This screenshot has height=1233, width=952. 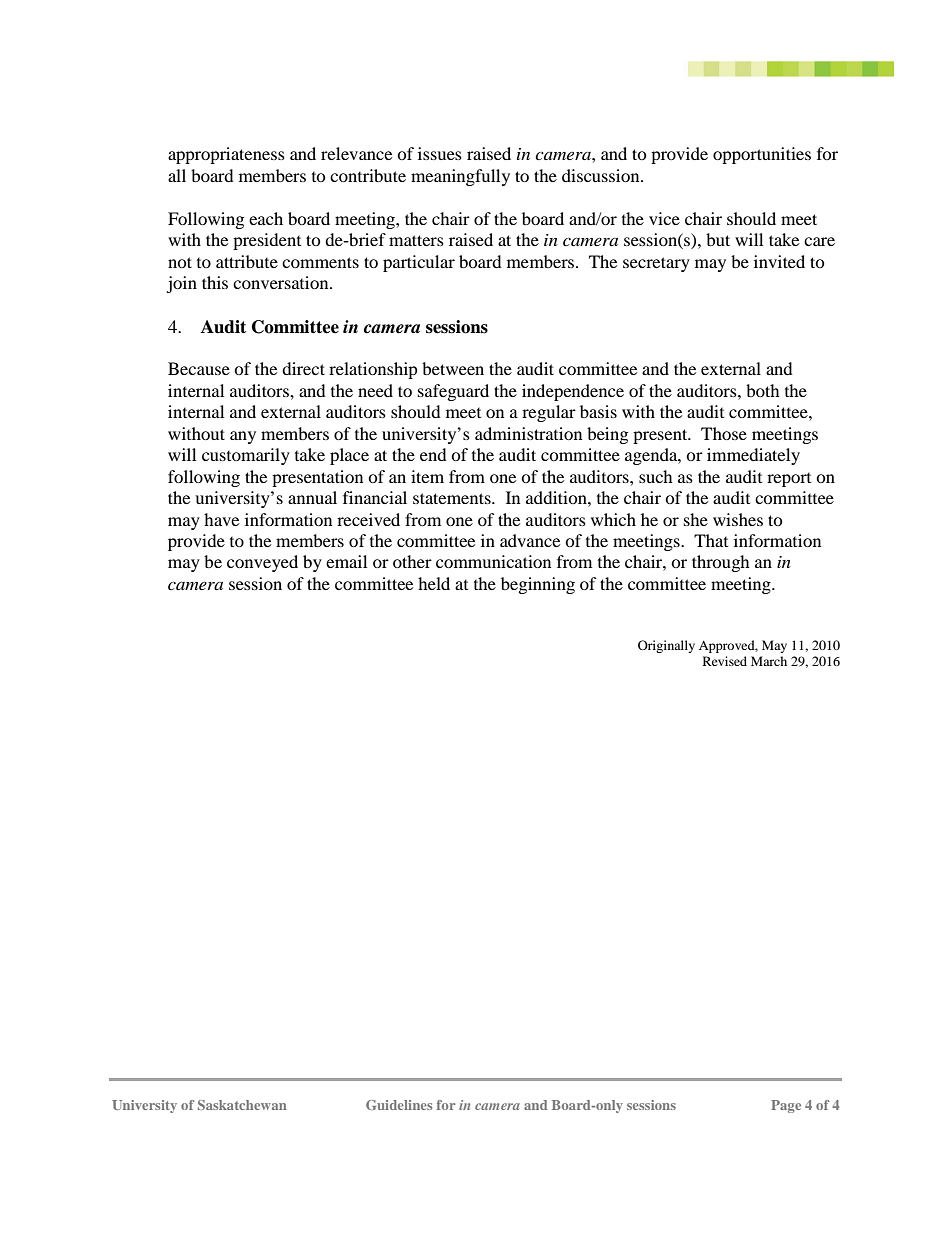 I want to click on opportunities, so click(x=762, y=155).
